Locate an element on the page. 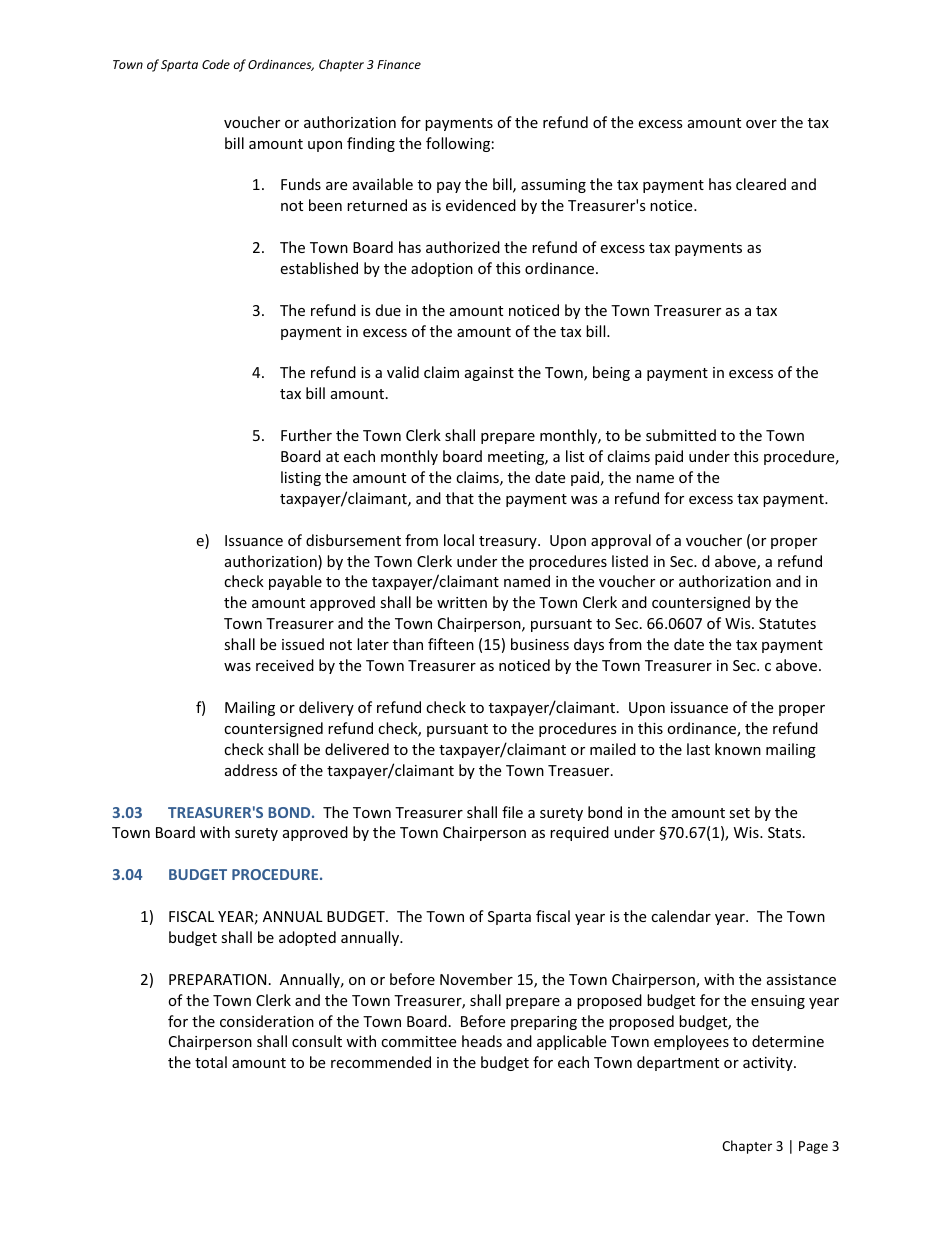  known is located at coordinates (738, 749).
